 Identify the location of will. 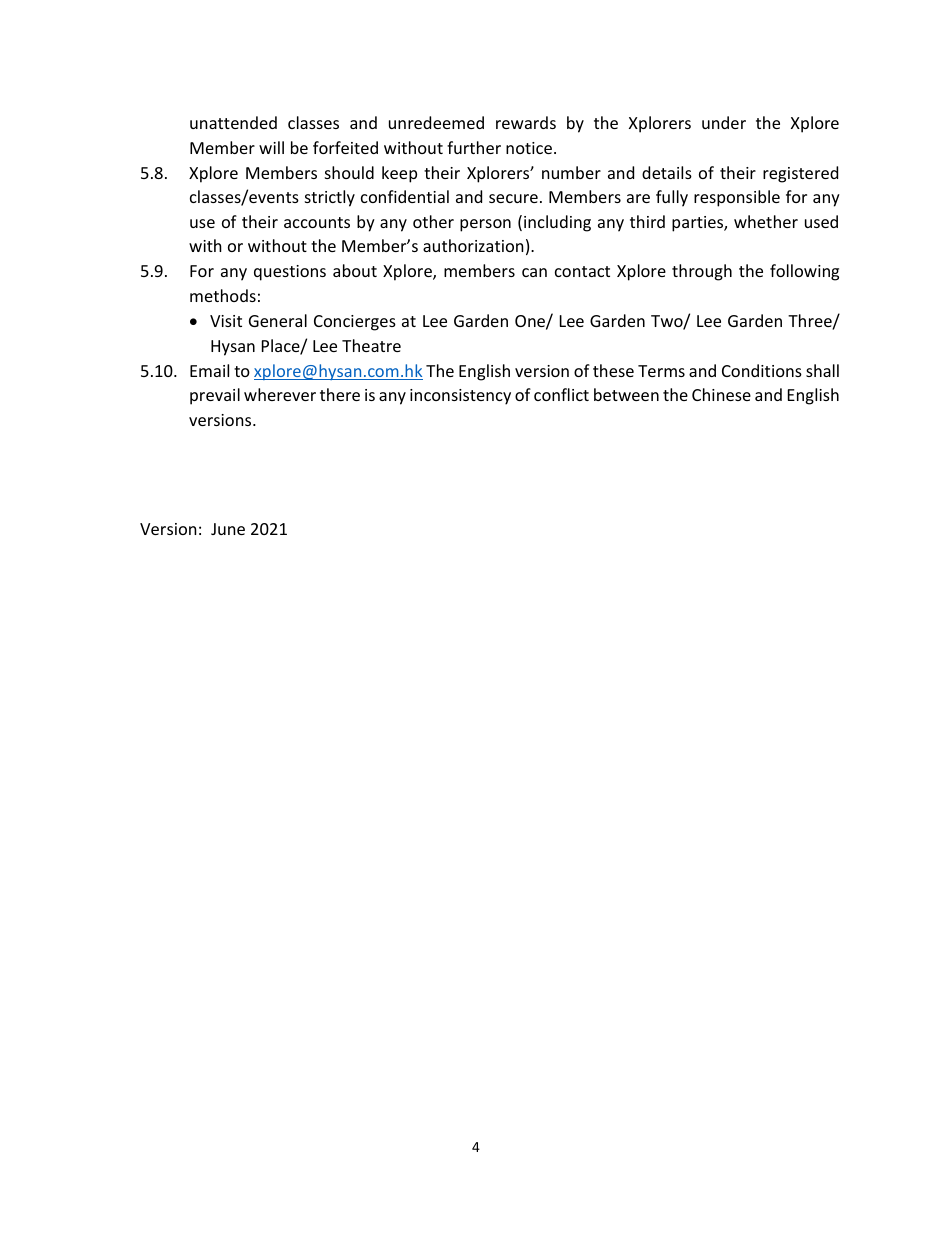
(271, 147).
